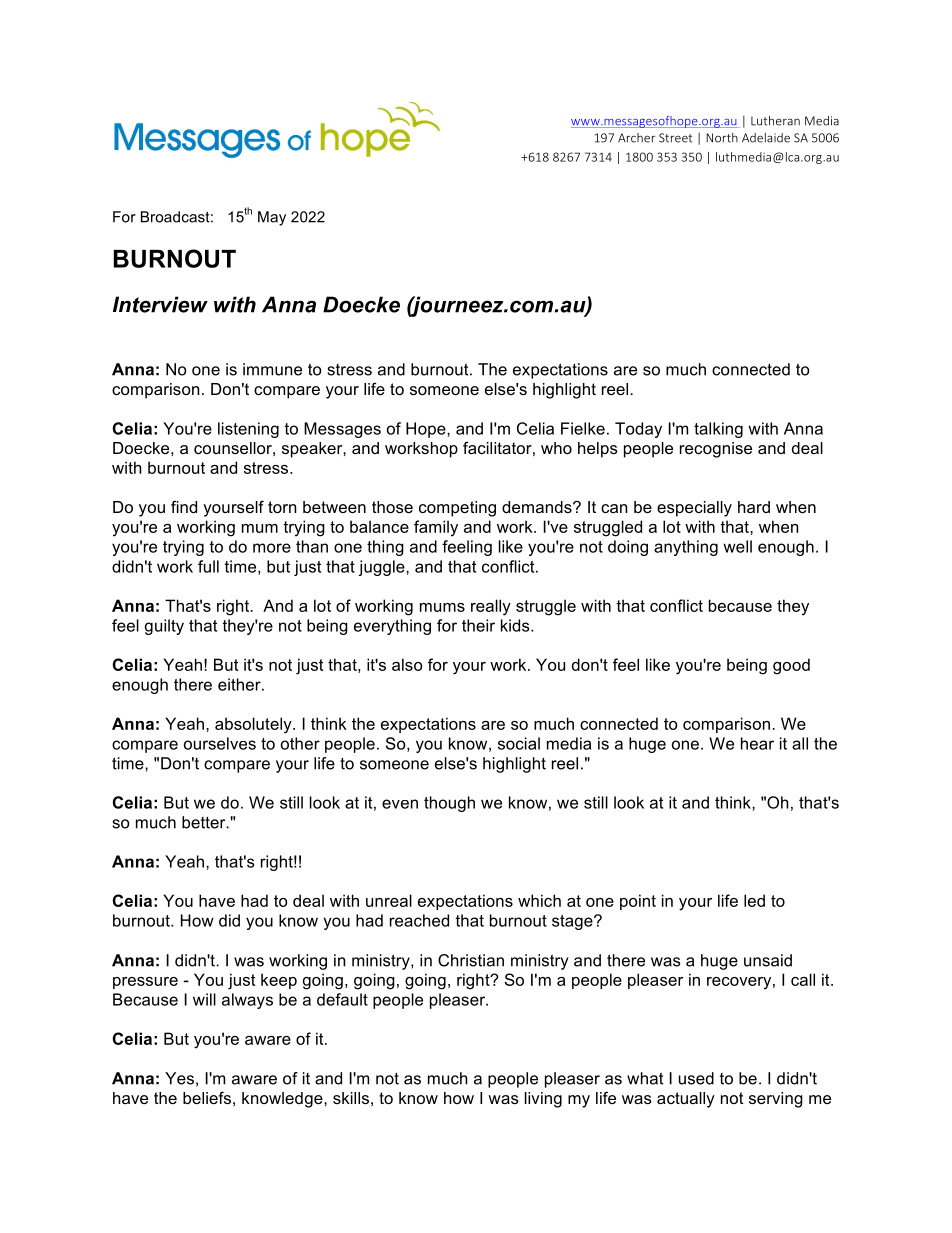 This page has height=1233, width=952. I want to click on point, so click(638, 902).
